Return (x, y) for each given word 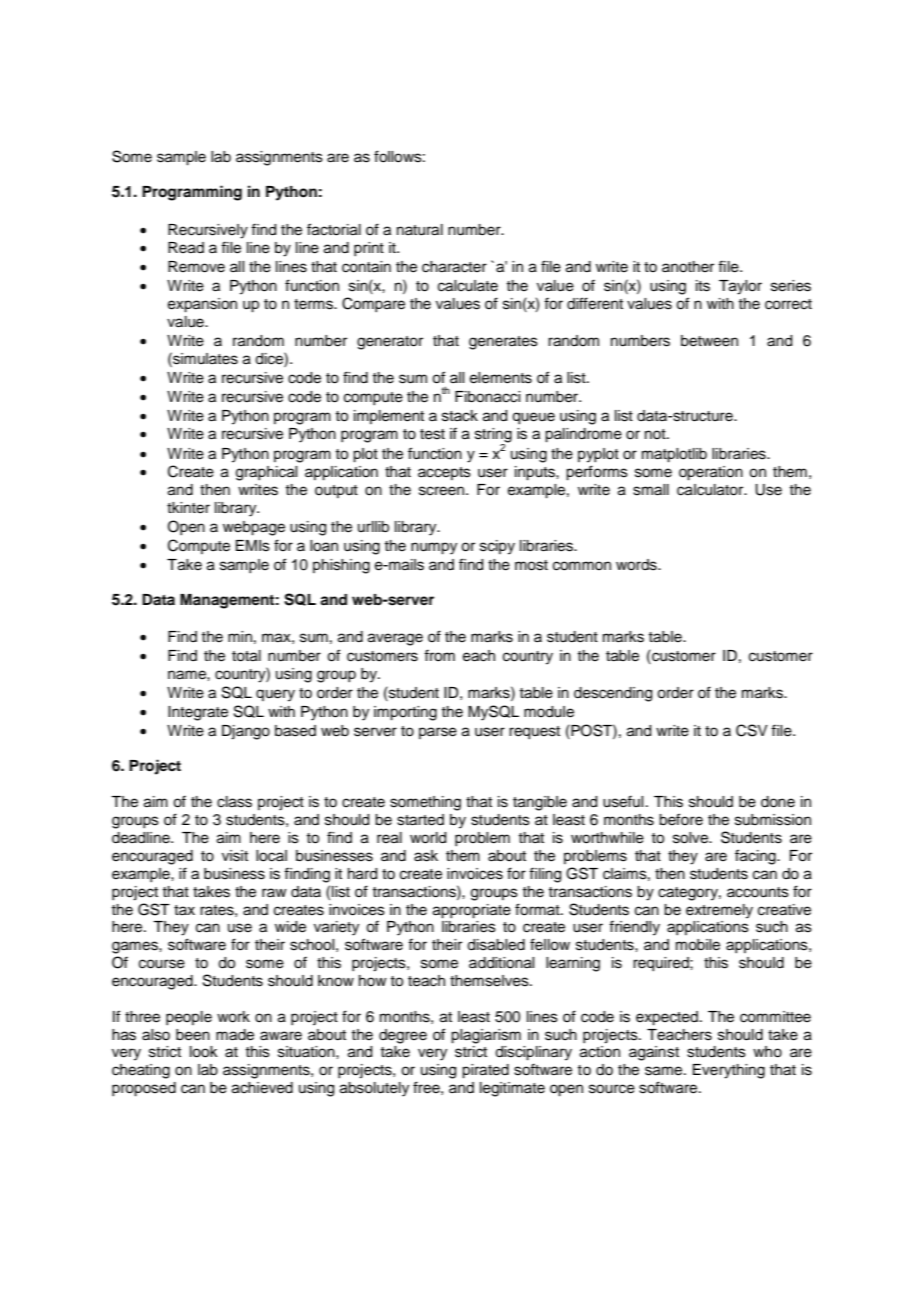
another (688, 267)
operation (711, 473)
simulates (204, 358)
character (454, 267)
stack (460, 416)
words (637, 565)
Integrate (198, 713)
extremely (719, 911)
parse (438, 733)
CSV (752, 730)
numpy (434, 548)
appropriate (472, 911)
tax (184, 910)
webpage (254, 528)
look (204, 1052)
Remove (196, 267)
